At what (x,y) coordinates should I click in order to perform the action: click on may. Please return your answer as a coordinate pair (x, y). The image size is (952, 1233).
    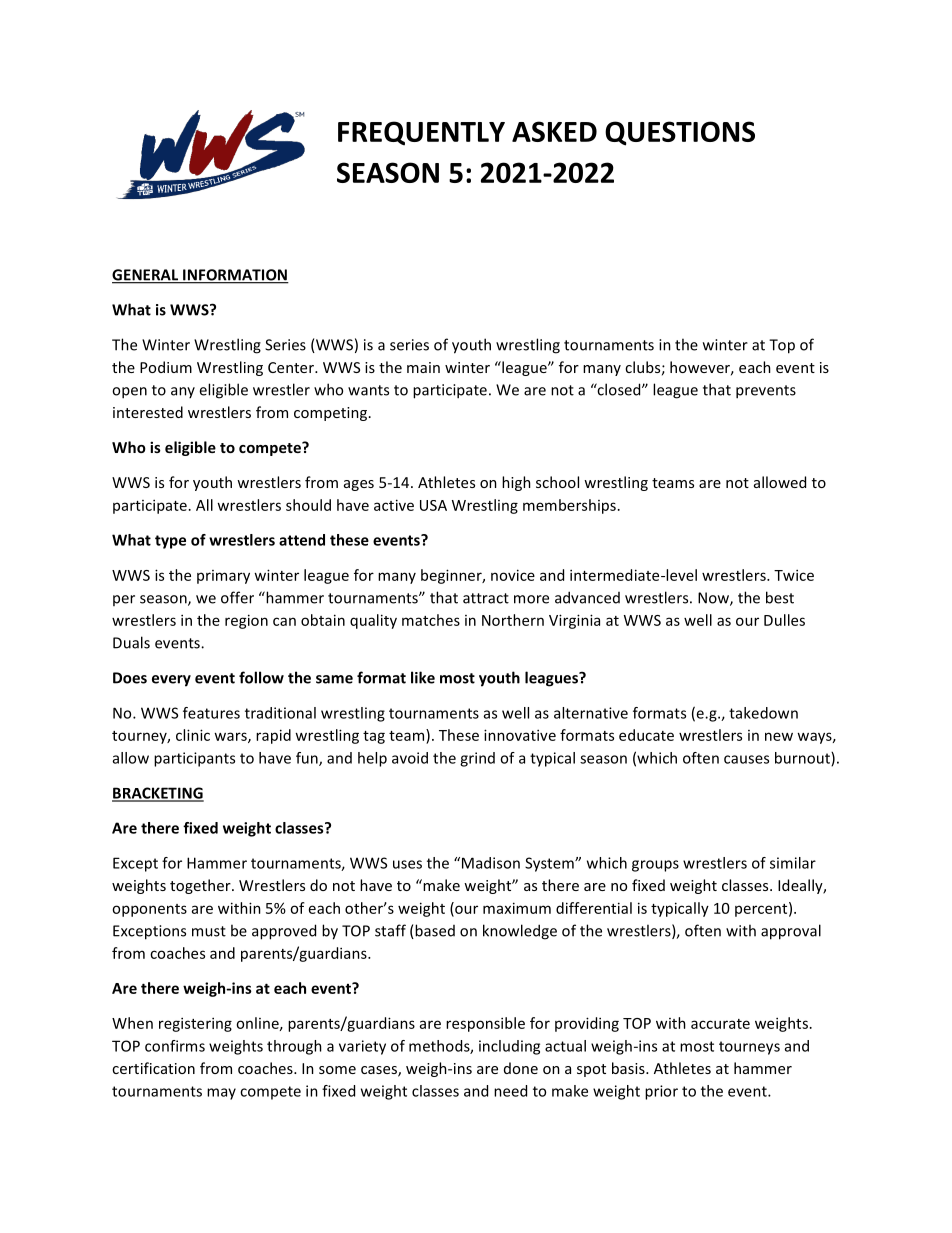
    Looking at the image, I should click on (221, 1094).
